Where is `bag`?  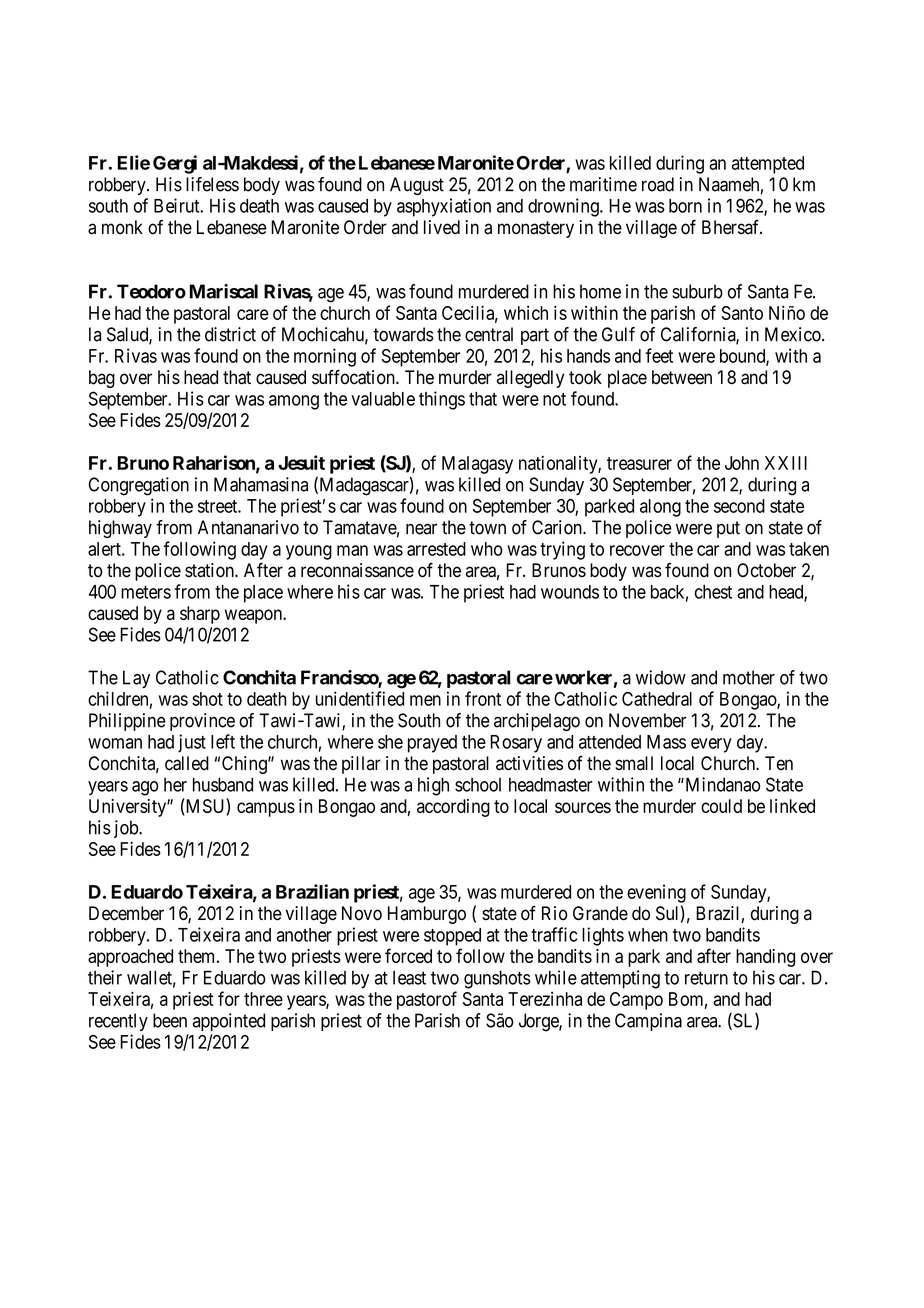
bag is located at coordinates (102, 379).
